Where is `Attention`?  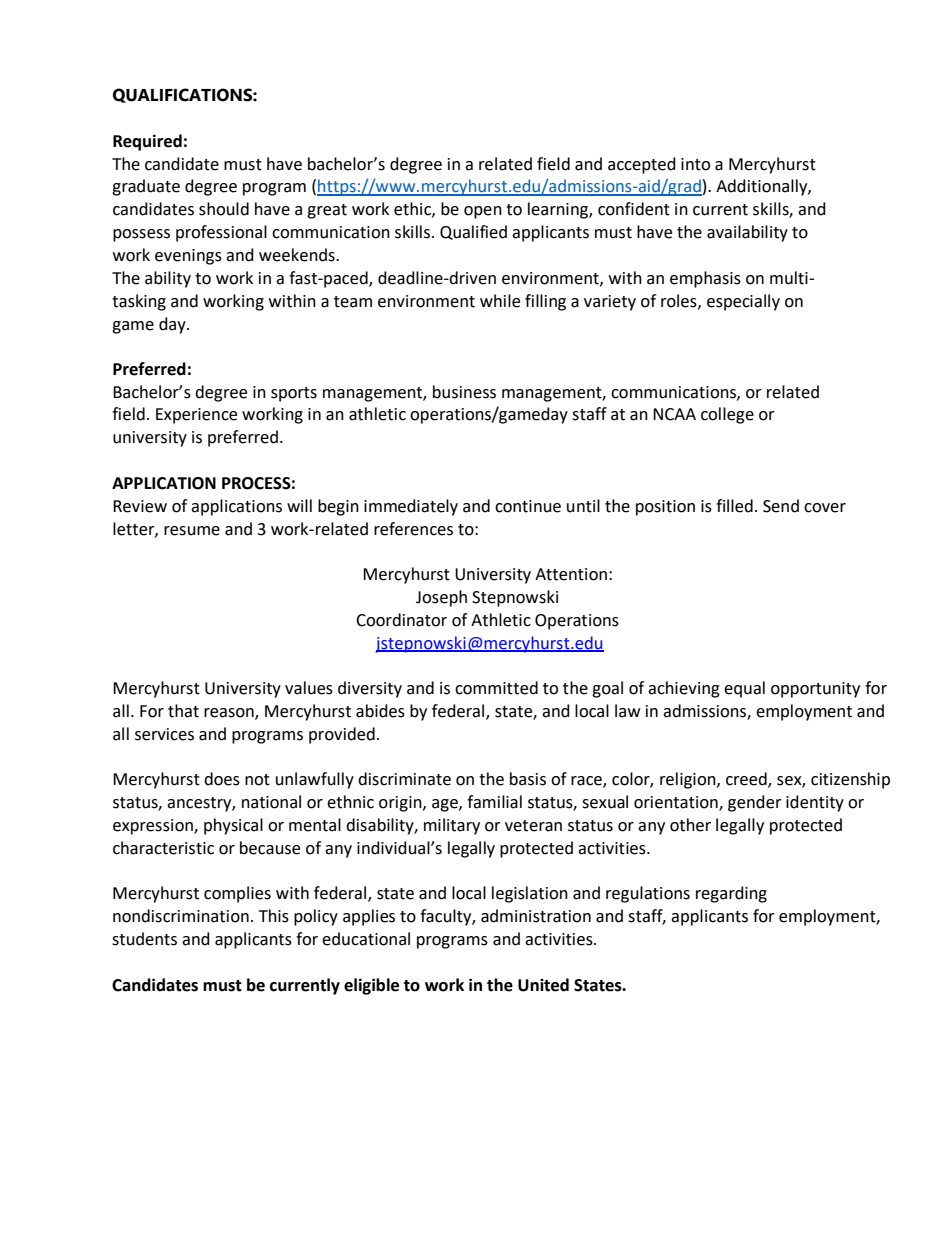
Attention is located at coordinates (571, 574).
